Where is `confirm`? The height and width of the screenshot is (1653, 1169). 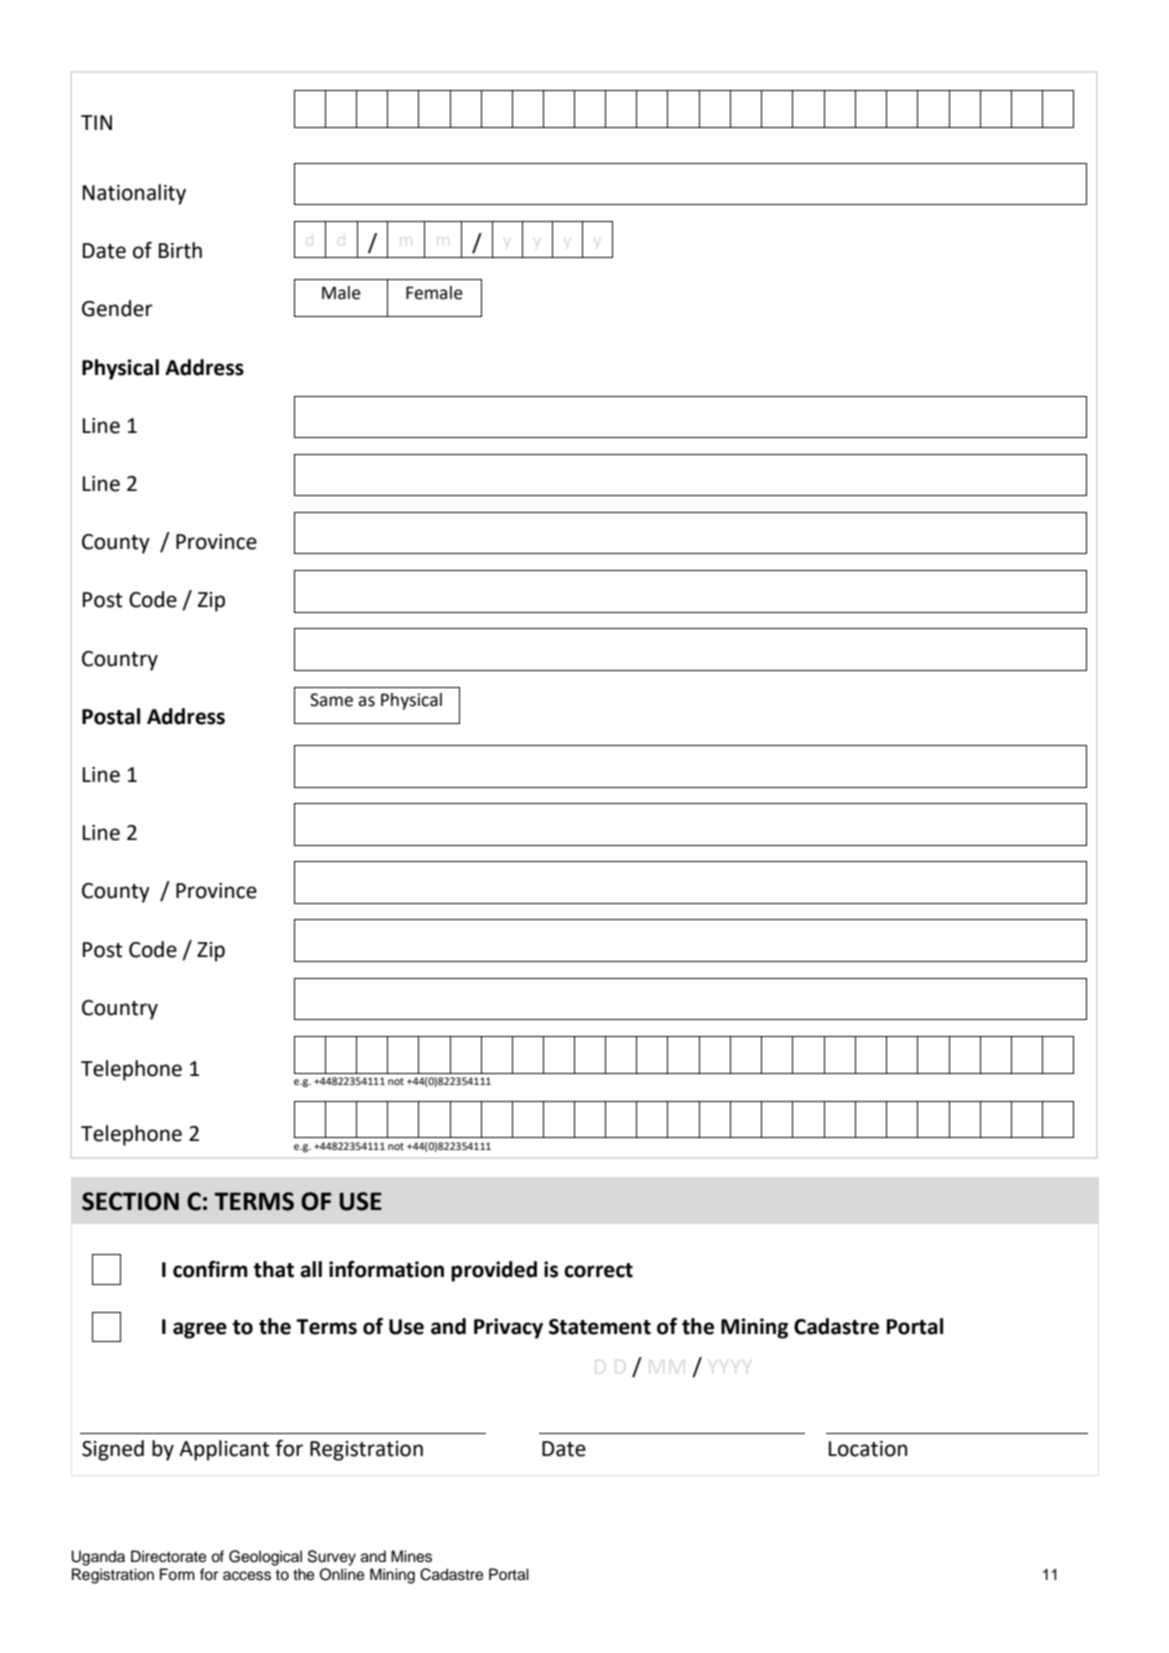
confirm is located at coordinates (210, 1269).
